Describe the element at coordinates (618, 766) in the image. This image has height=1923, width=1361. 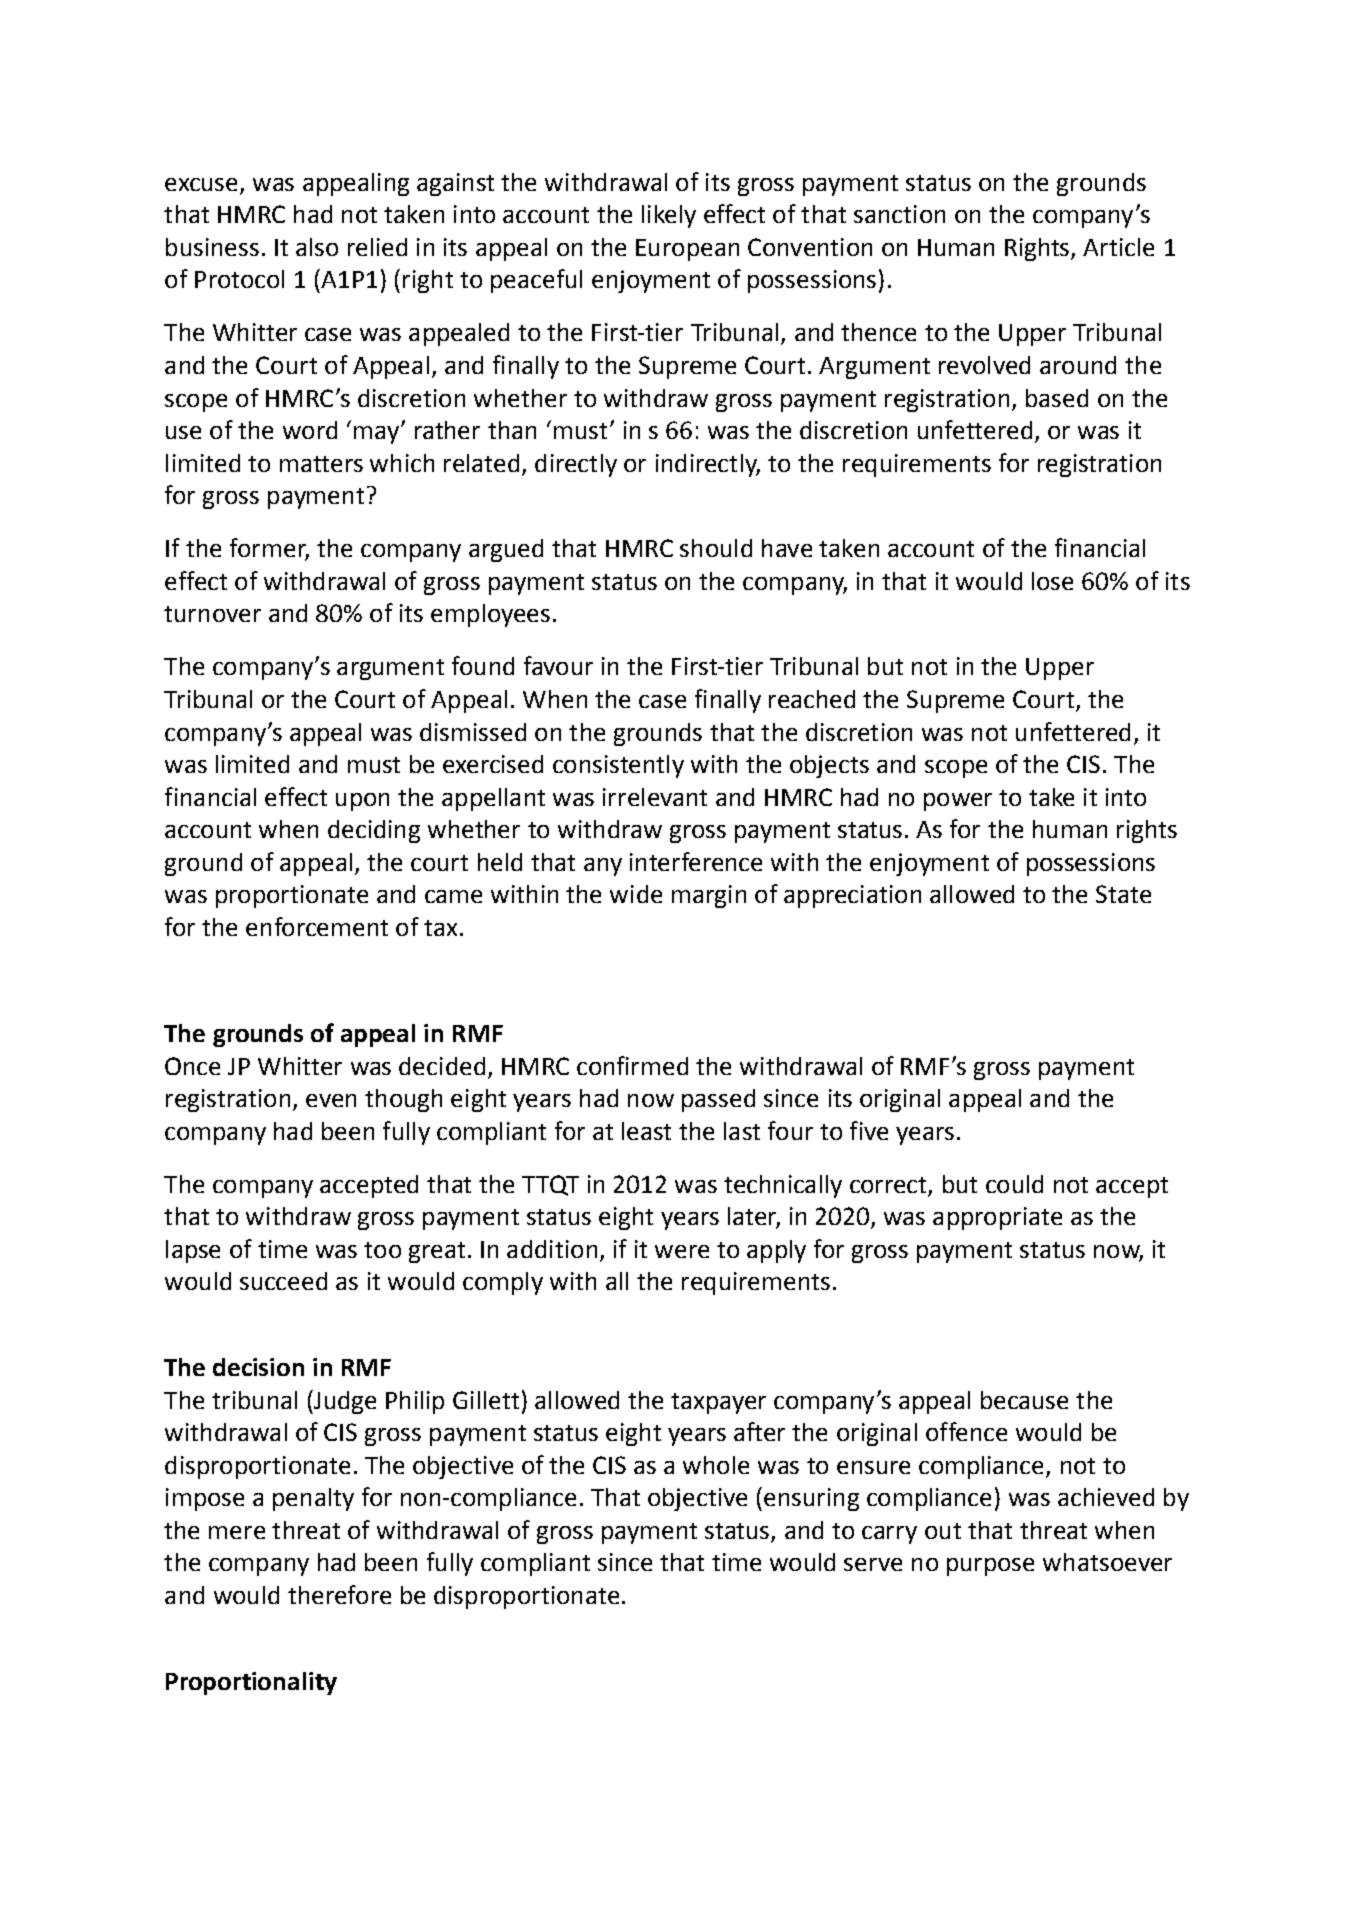
I see `consistently` at that location.
